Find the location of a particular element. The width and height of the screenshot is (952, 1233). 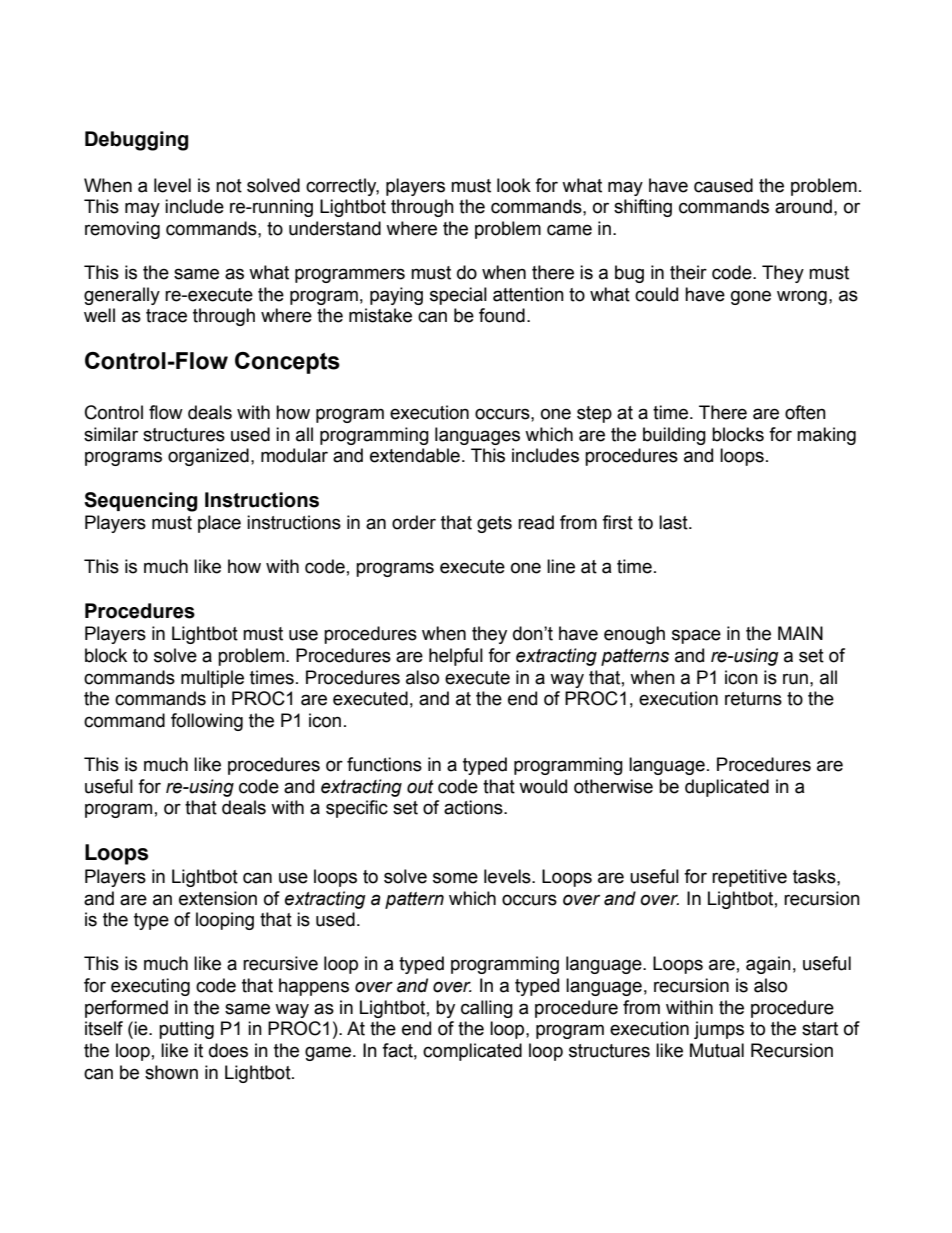

multiple is located at coordinates (212, 679).
